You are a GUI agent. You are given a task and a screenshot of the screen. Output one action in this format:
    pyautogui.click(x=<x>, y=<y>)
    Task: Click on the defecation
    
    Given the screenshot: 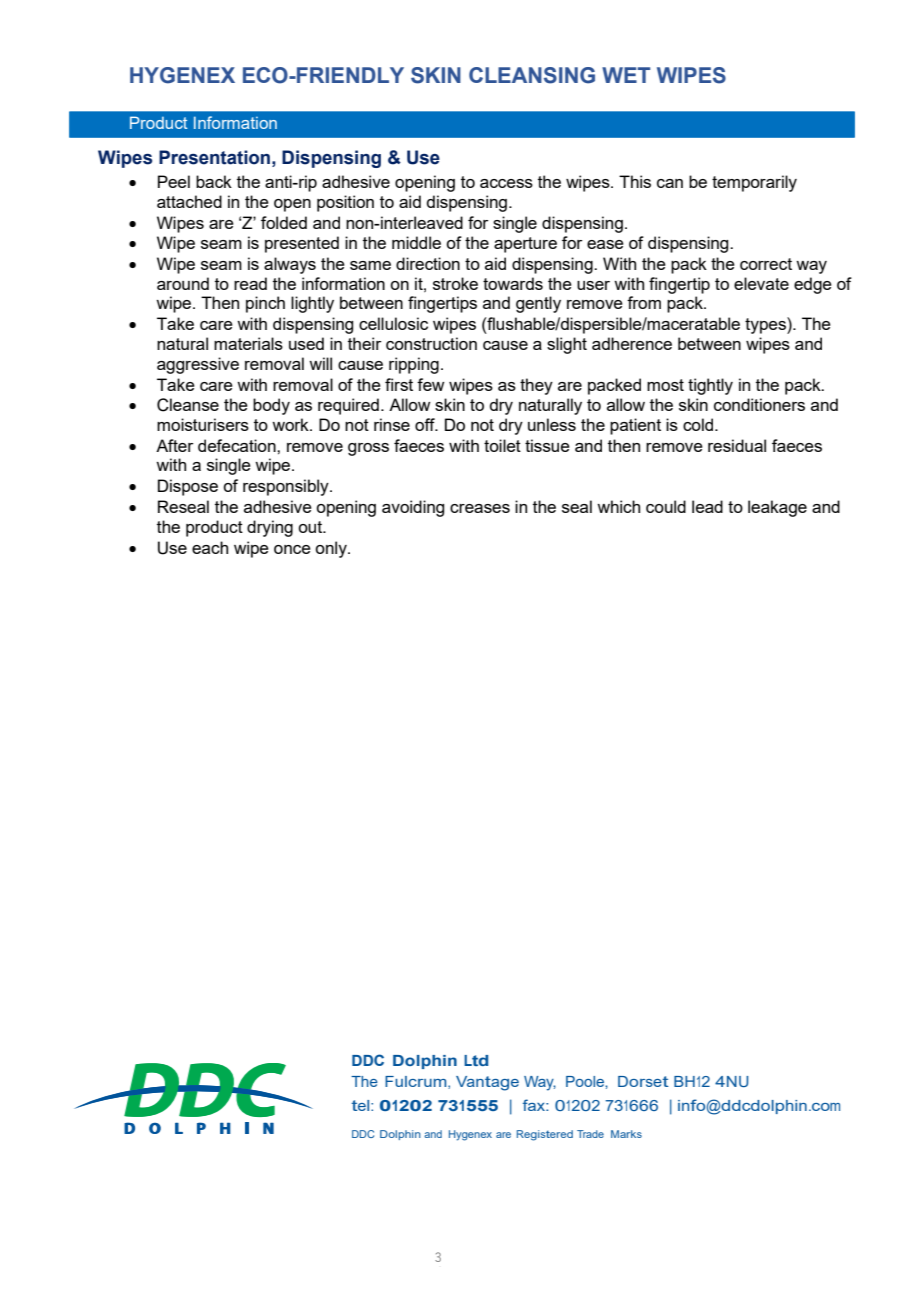 What is the action you would take?
    pyautogui.click(x=238, y=445)
